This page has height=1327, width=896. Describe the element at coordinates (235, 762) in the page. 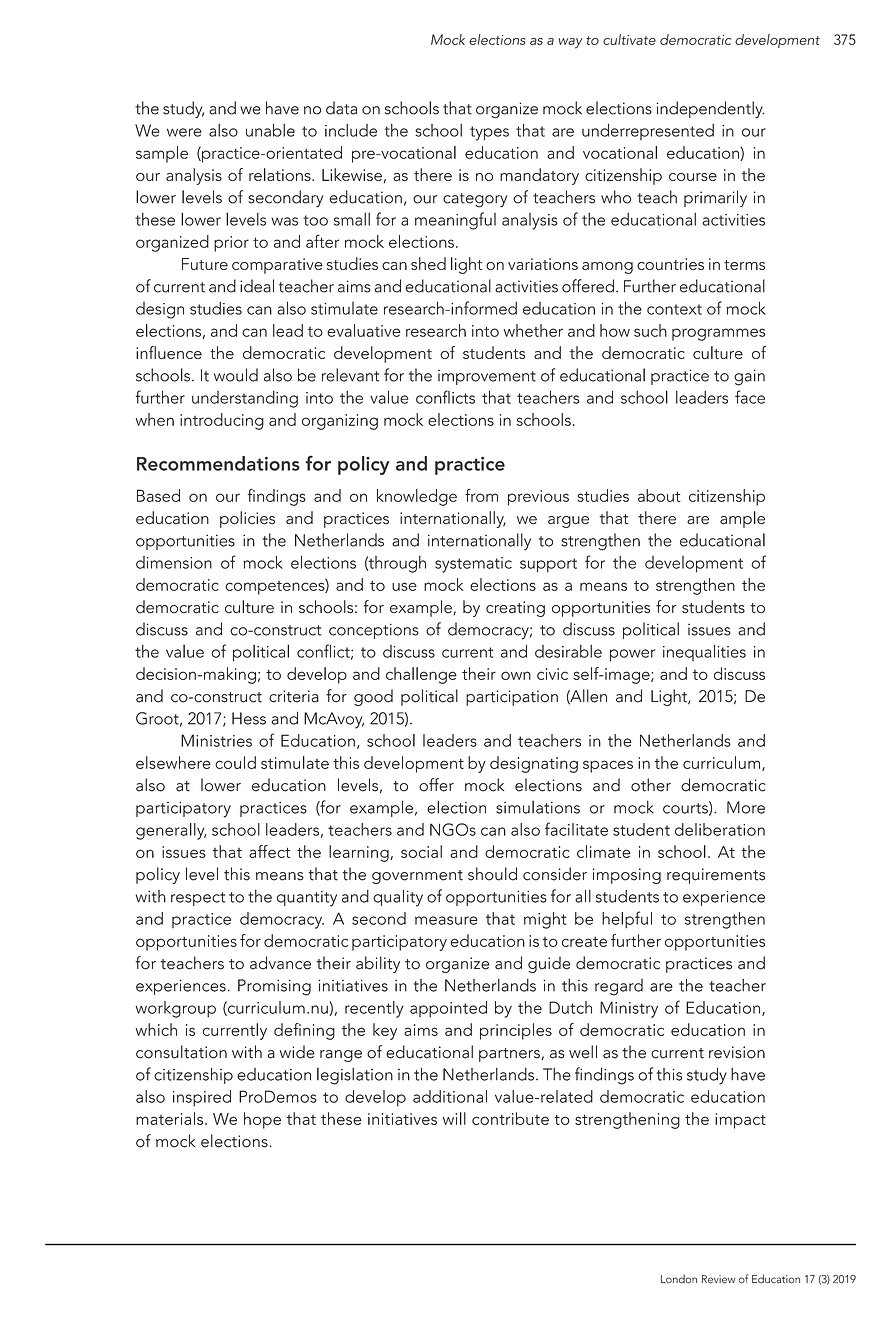

I see `could` at that location.
